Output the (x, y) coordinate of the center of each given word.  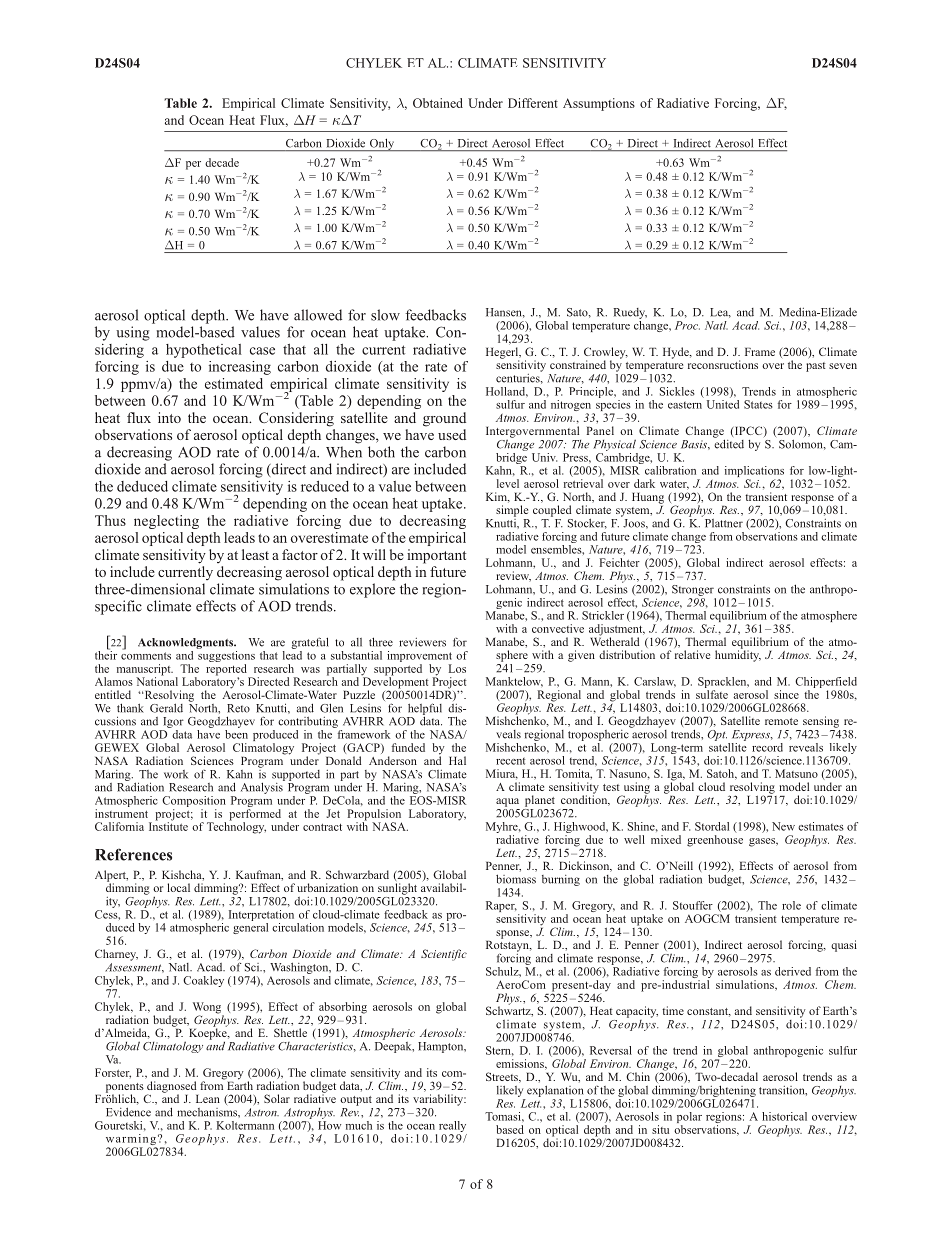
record (767, 747)
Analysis (263, 787)
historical (784, 1116)
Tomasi (504, 1116)
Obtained (438, 103)
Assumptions (599, 104)
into (169, 417)
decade (222, 162)
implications (754, 473)
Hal (457, 760)
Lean (208, 1099)
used (452, 434)
